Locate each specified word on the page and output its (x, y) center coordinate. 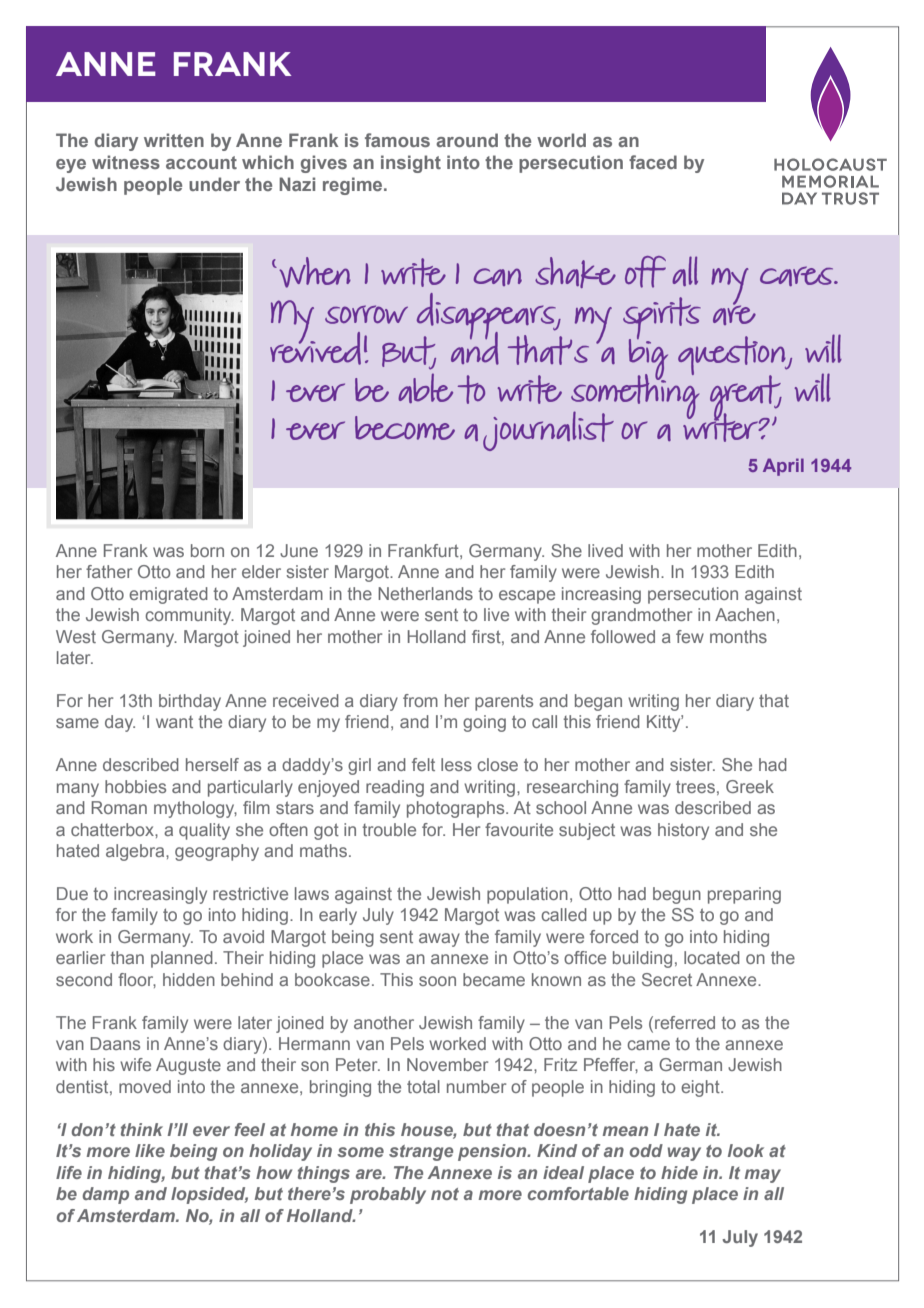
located (712, 957)
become (405, 428)
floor (137, 980)
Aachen (745, 614)
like (150, 1150)
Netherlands (425, 593)
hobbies (135, 786)
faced (653, 162)
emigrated (168, 595)
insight (411, 164)
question (733, 357)
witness (126, 162)
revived (315, 347)
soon (437, 981)
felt (423, 764)
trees (695, 786)
